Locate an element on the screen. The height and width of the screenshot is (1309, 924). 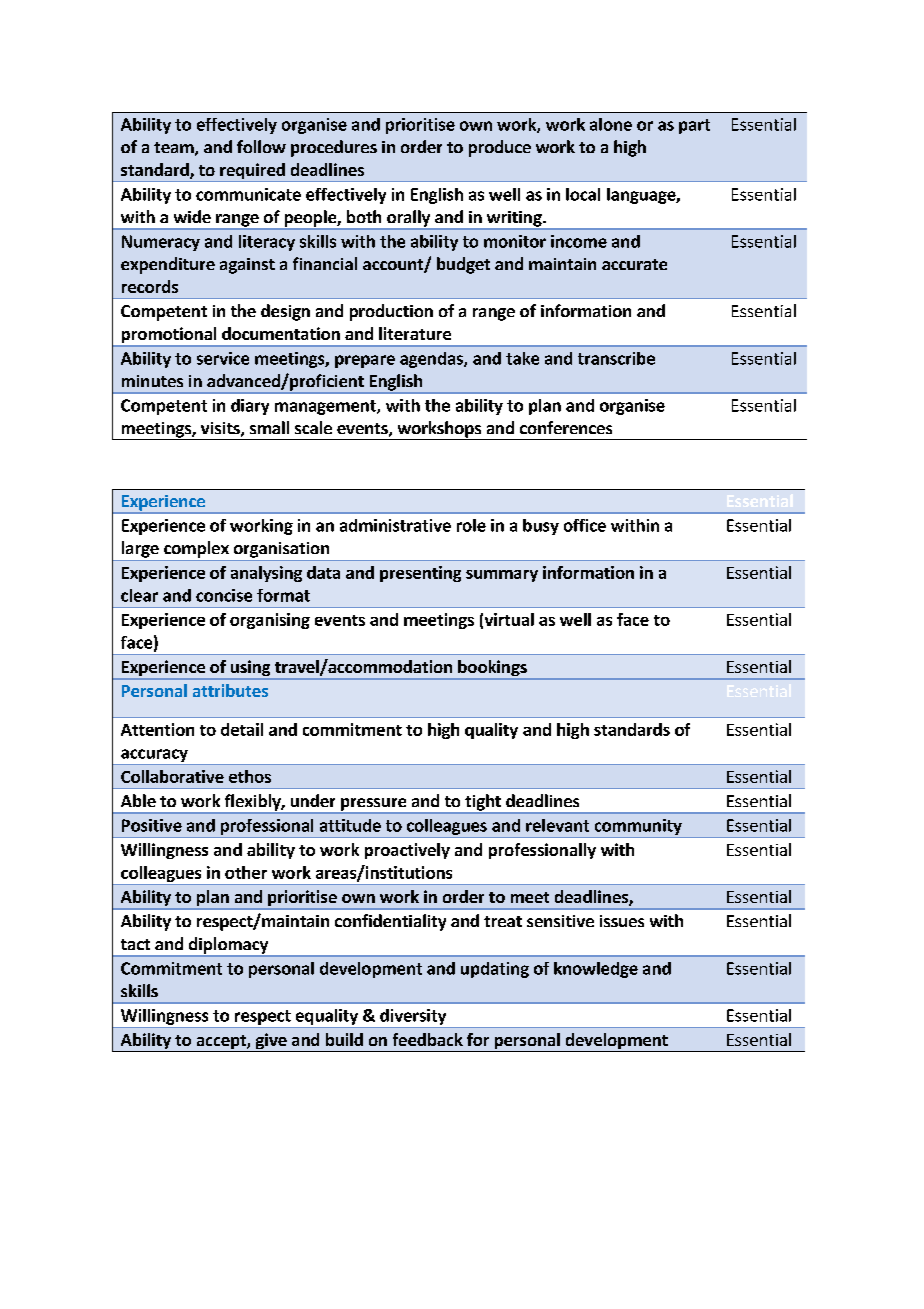
alone is located at coordinates (611, 124).
